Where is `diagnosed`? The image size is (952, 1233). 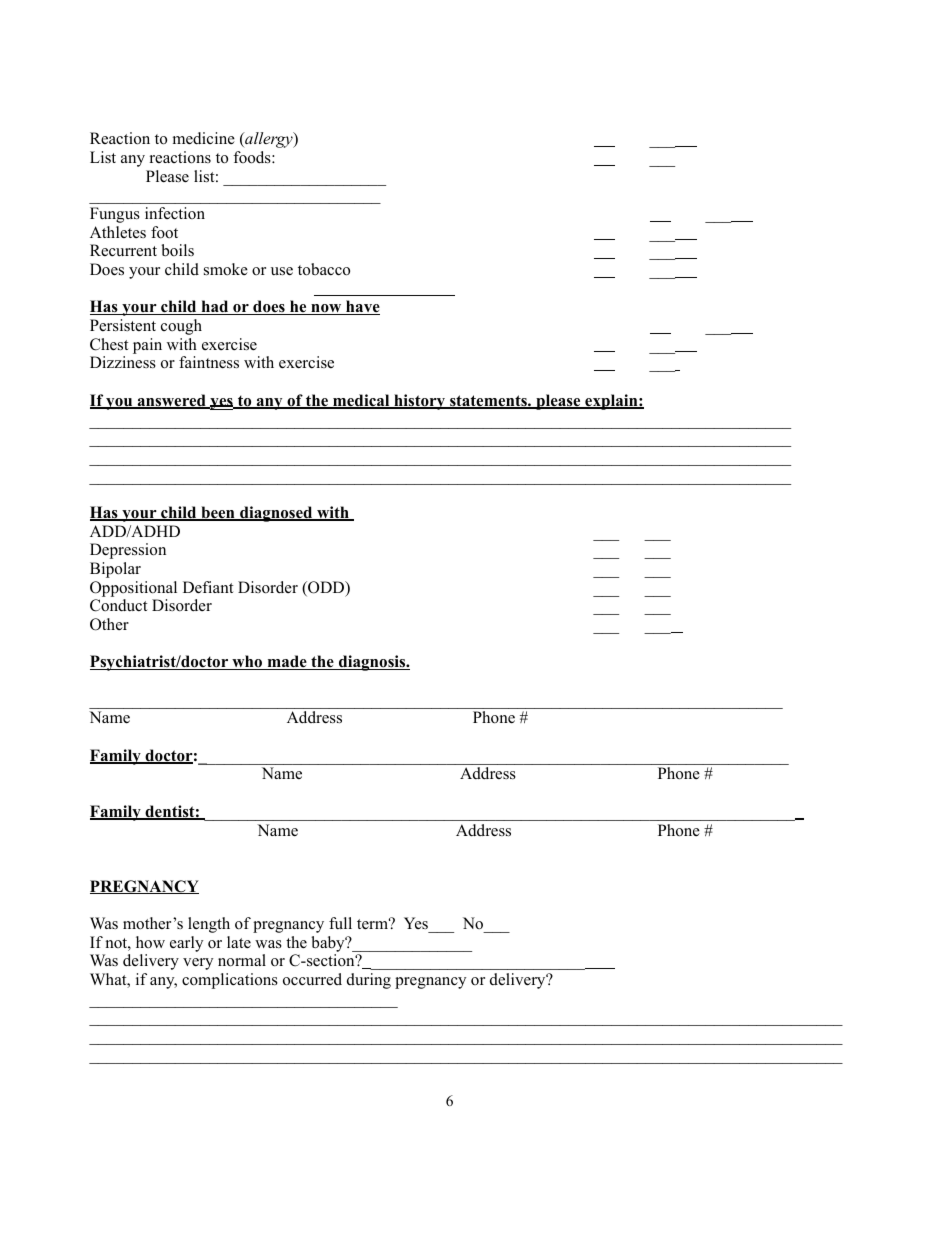
diagnosed is located at coordinates (276, 514).
